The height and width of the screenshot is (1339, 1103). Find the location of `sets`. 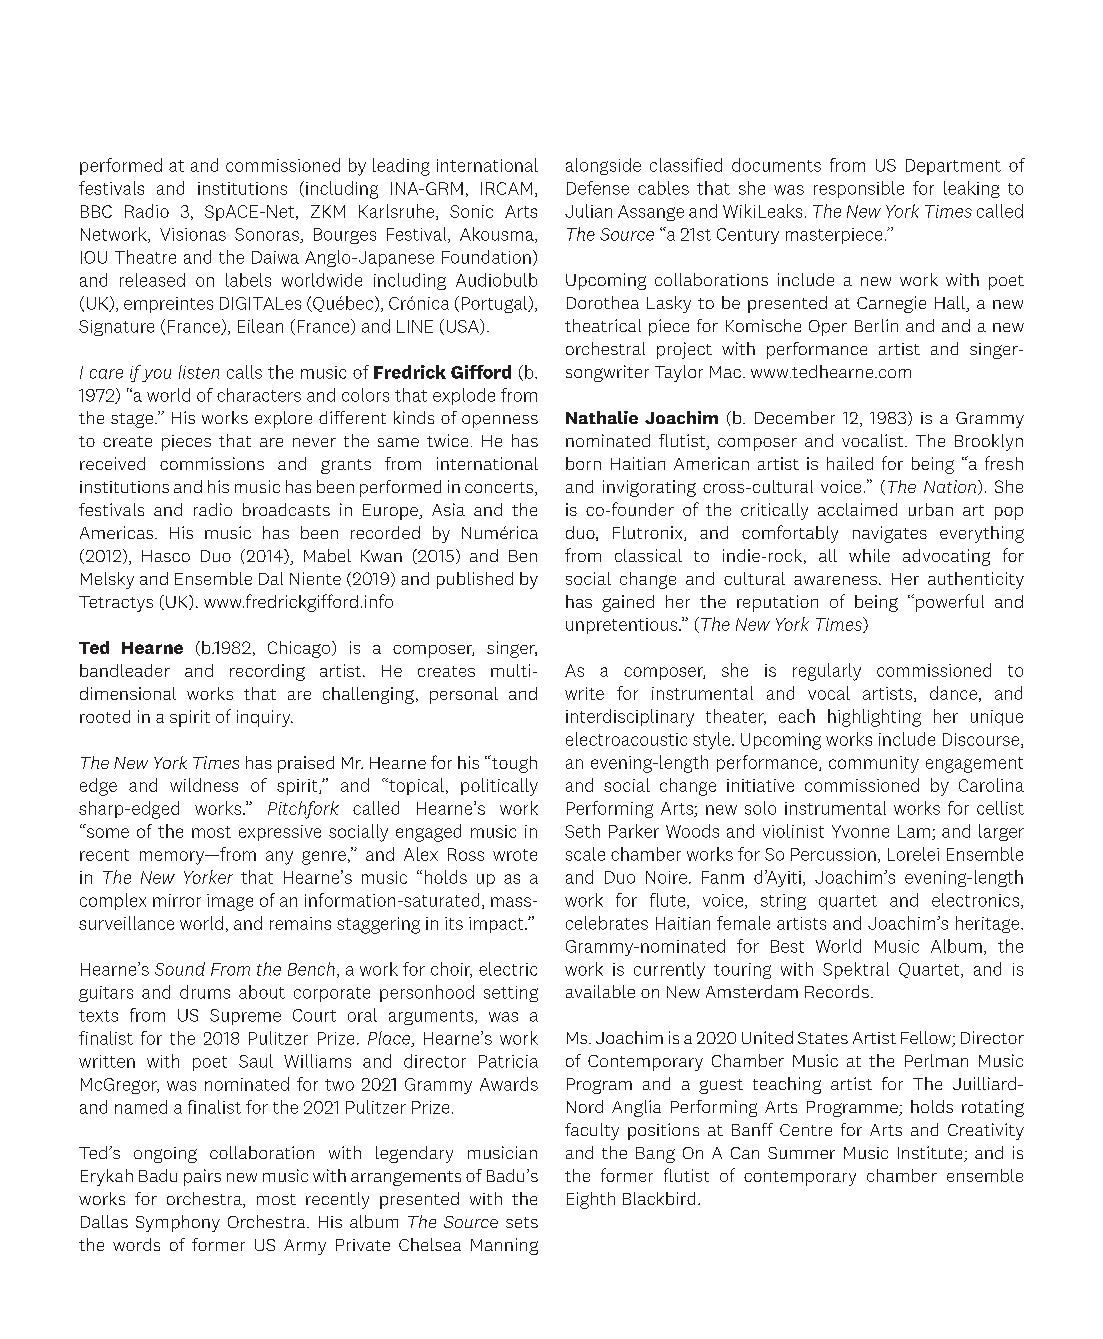

sets is located at coordinates (522, 1222).
